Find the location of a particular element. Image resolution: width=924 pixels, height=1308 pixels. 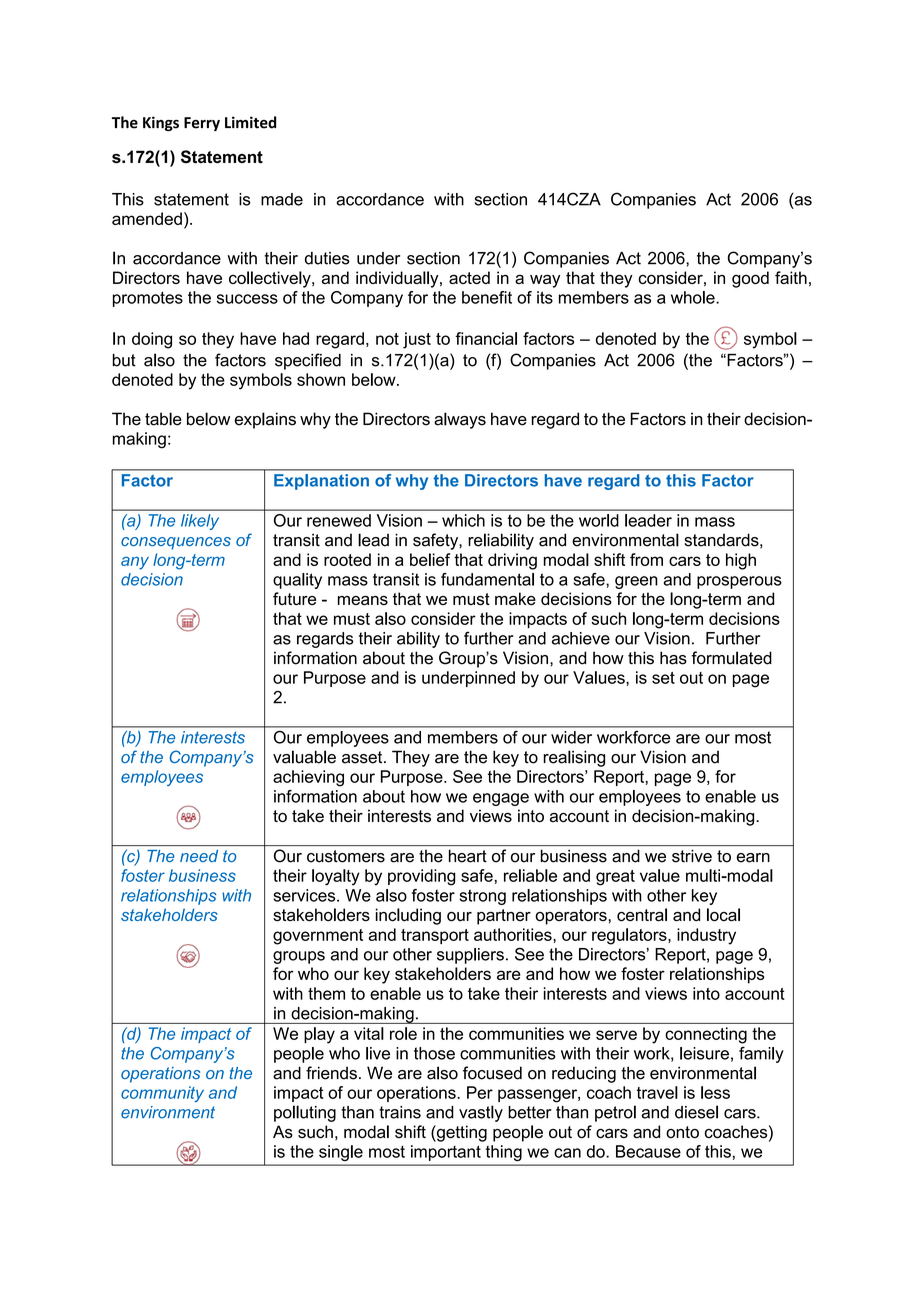

transport is located at coordinates (435, 936).
